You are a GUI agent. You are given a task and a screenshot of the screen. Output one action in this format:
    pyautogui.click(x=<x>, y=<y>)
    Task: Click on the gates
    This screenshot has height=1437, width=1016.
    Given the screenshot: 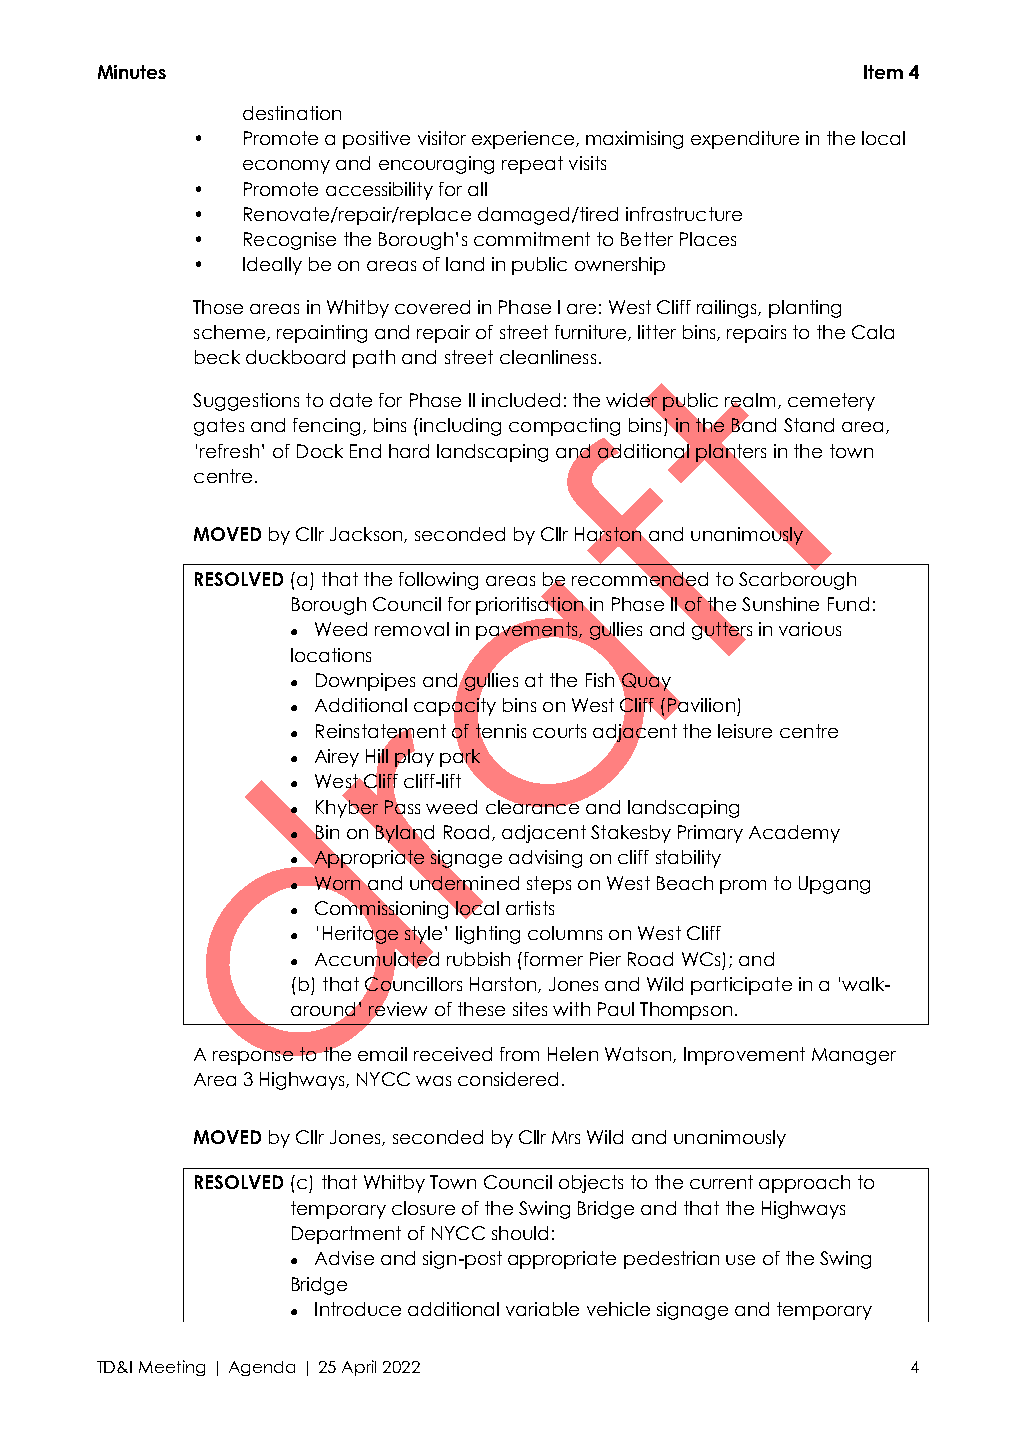 What is the action you would take?
    pyautogui.click(x=219, y=427)
